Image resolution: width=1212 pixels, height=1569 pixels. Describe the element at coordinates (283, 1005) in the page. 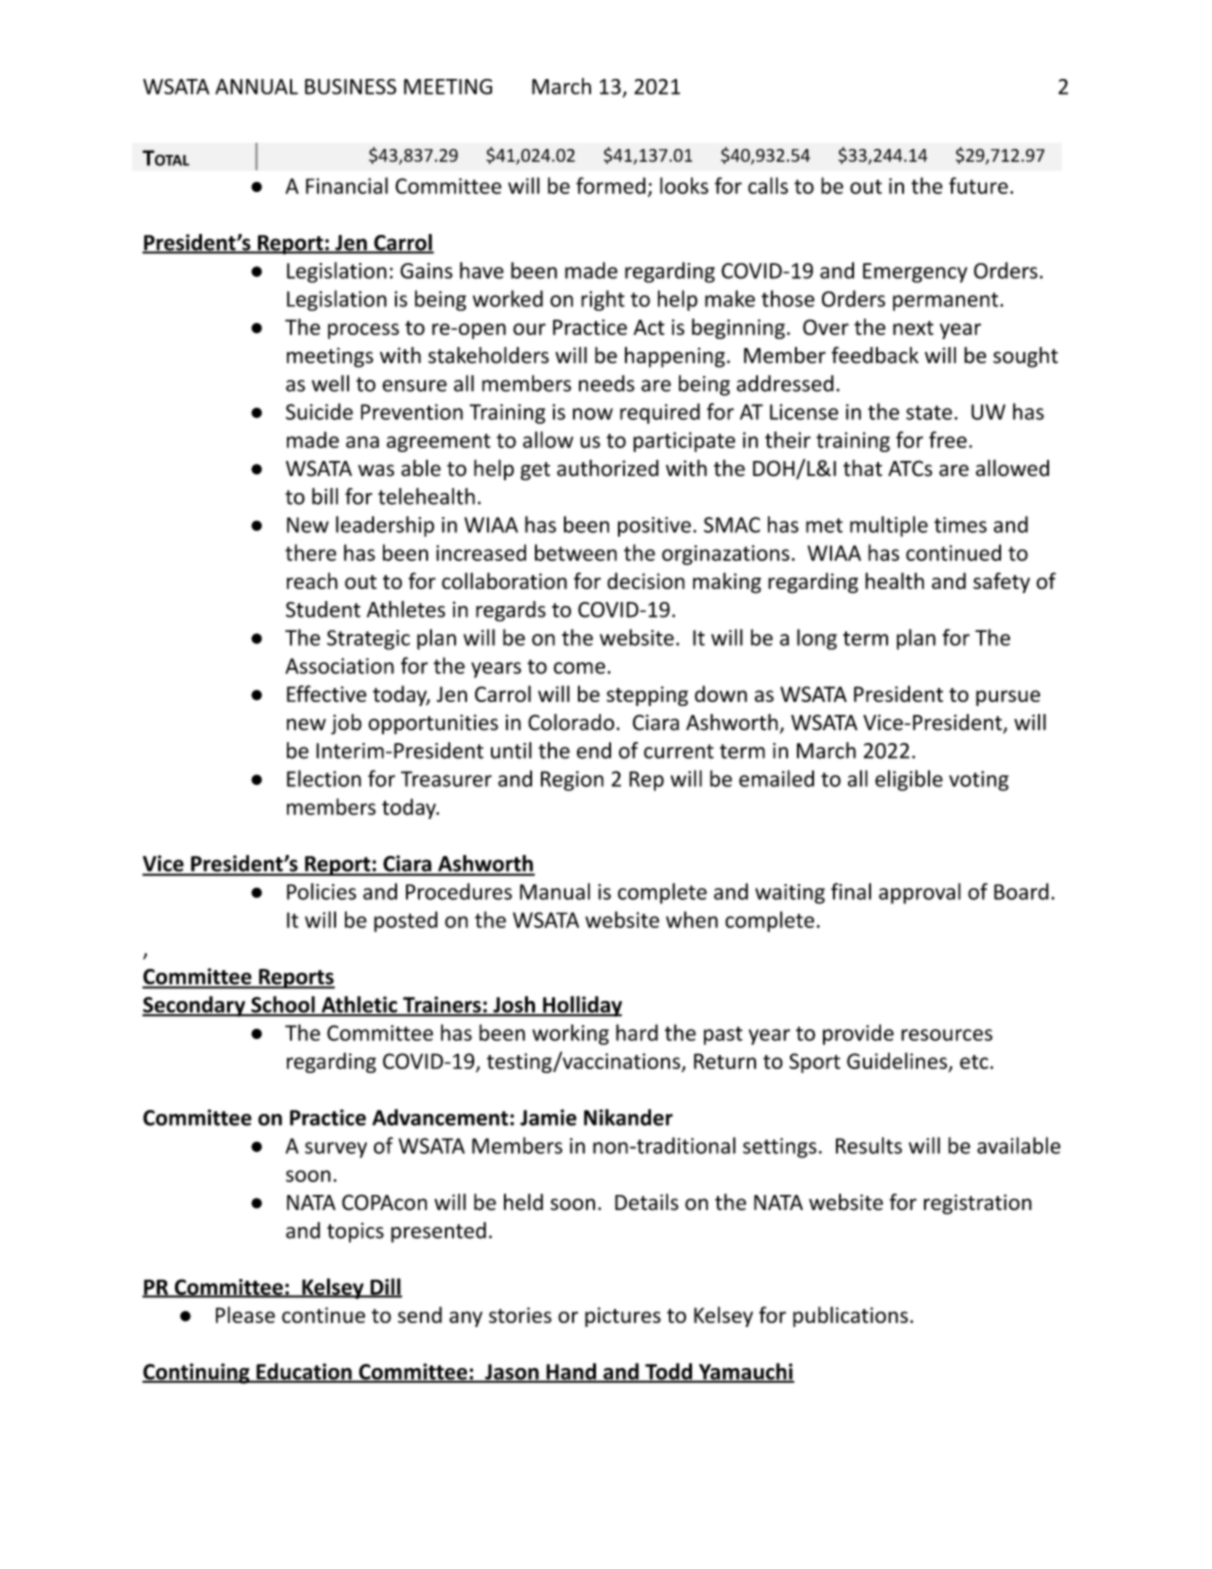

I see `School` at that location.
